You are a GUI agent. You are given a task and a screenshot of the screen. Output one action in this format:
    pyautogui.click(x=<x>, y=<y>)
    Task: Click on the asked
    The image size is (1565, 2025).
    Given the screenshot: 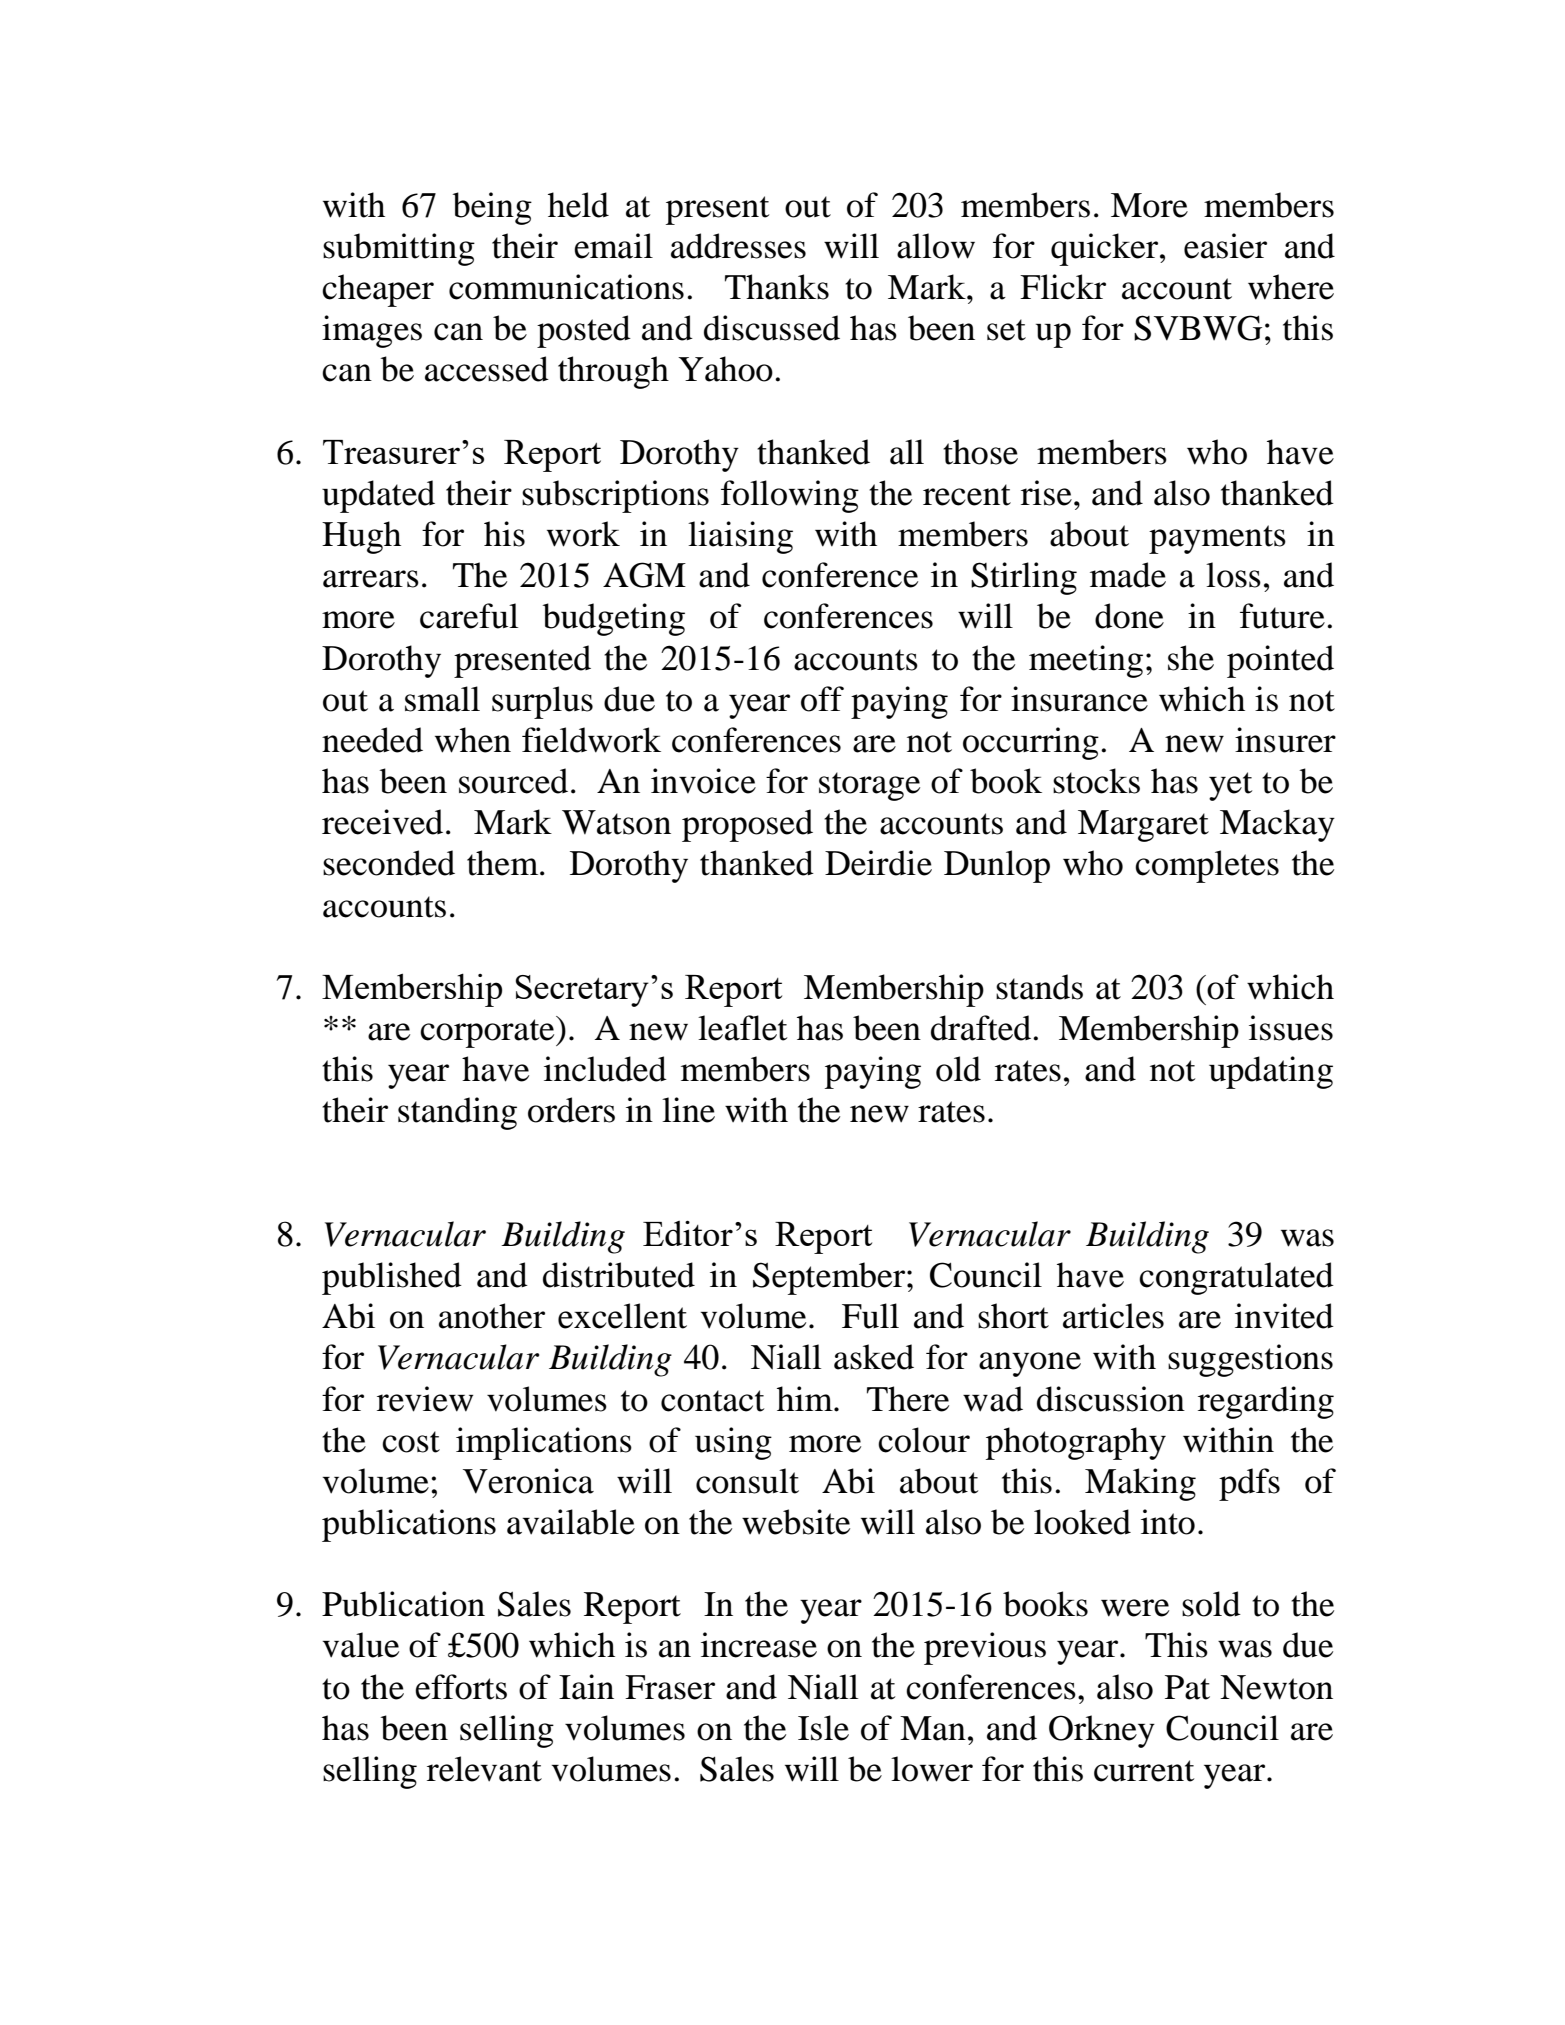 What is the action you would take?
    pyautogui.click(x=874, y=1357)
